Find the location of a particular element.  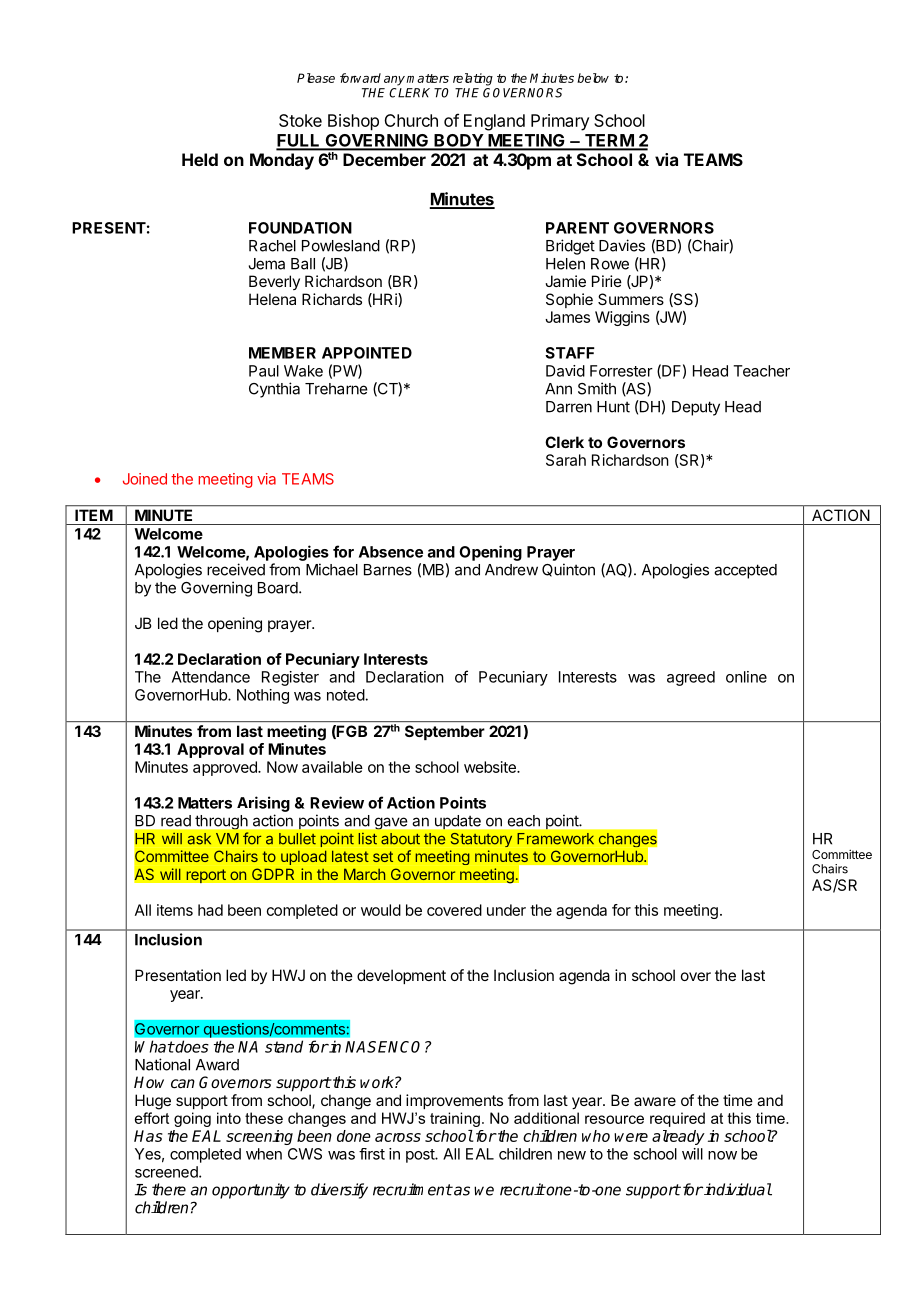

Attendance is located at coordinates (211, 677).
